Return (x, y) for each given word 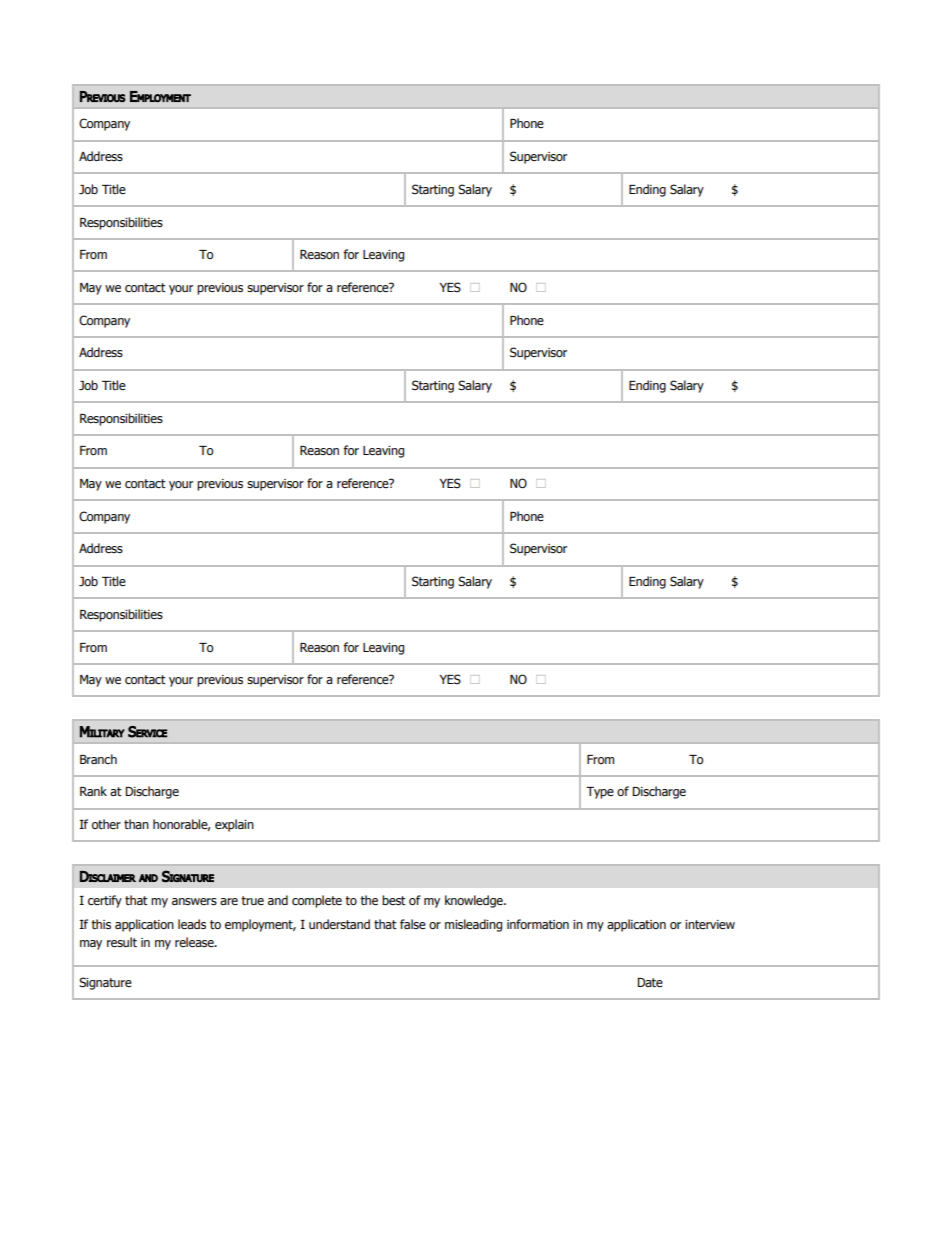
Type (600, 793)
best (394, 900)
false (413, 924)
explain (234, 825)
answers (194, 901)
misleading (473, 925)
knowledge (475, 901)
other (106, 824)
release (195, 942)
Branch (98, 759)
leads (192, 924)
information (538, 924)
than (136, 824)
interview (710, 924)
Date (650, 982)
